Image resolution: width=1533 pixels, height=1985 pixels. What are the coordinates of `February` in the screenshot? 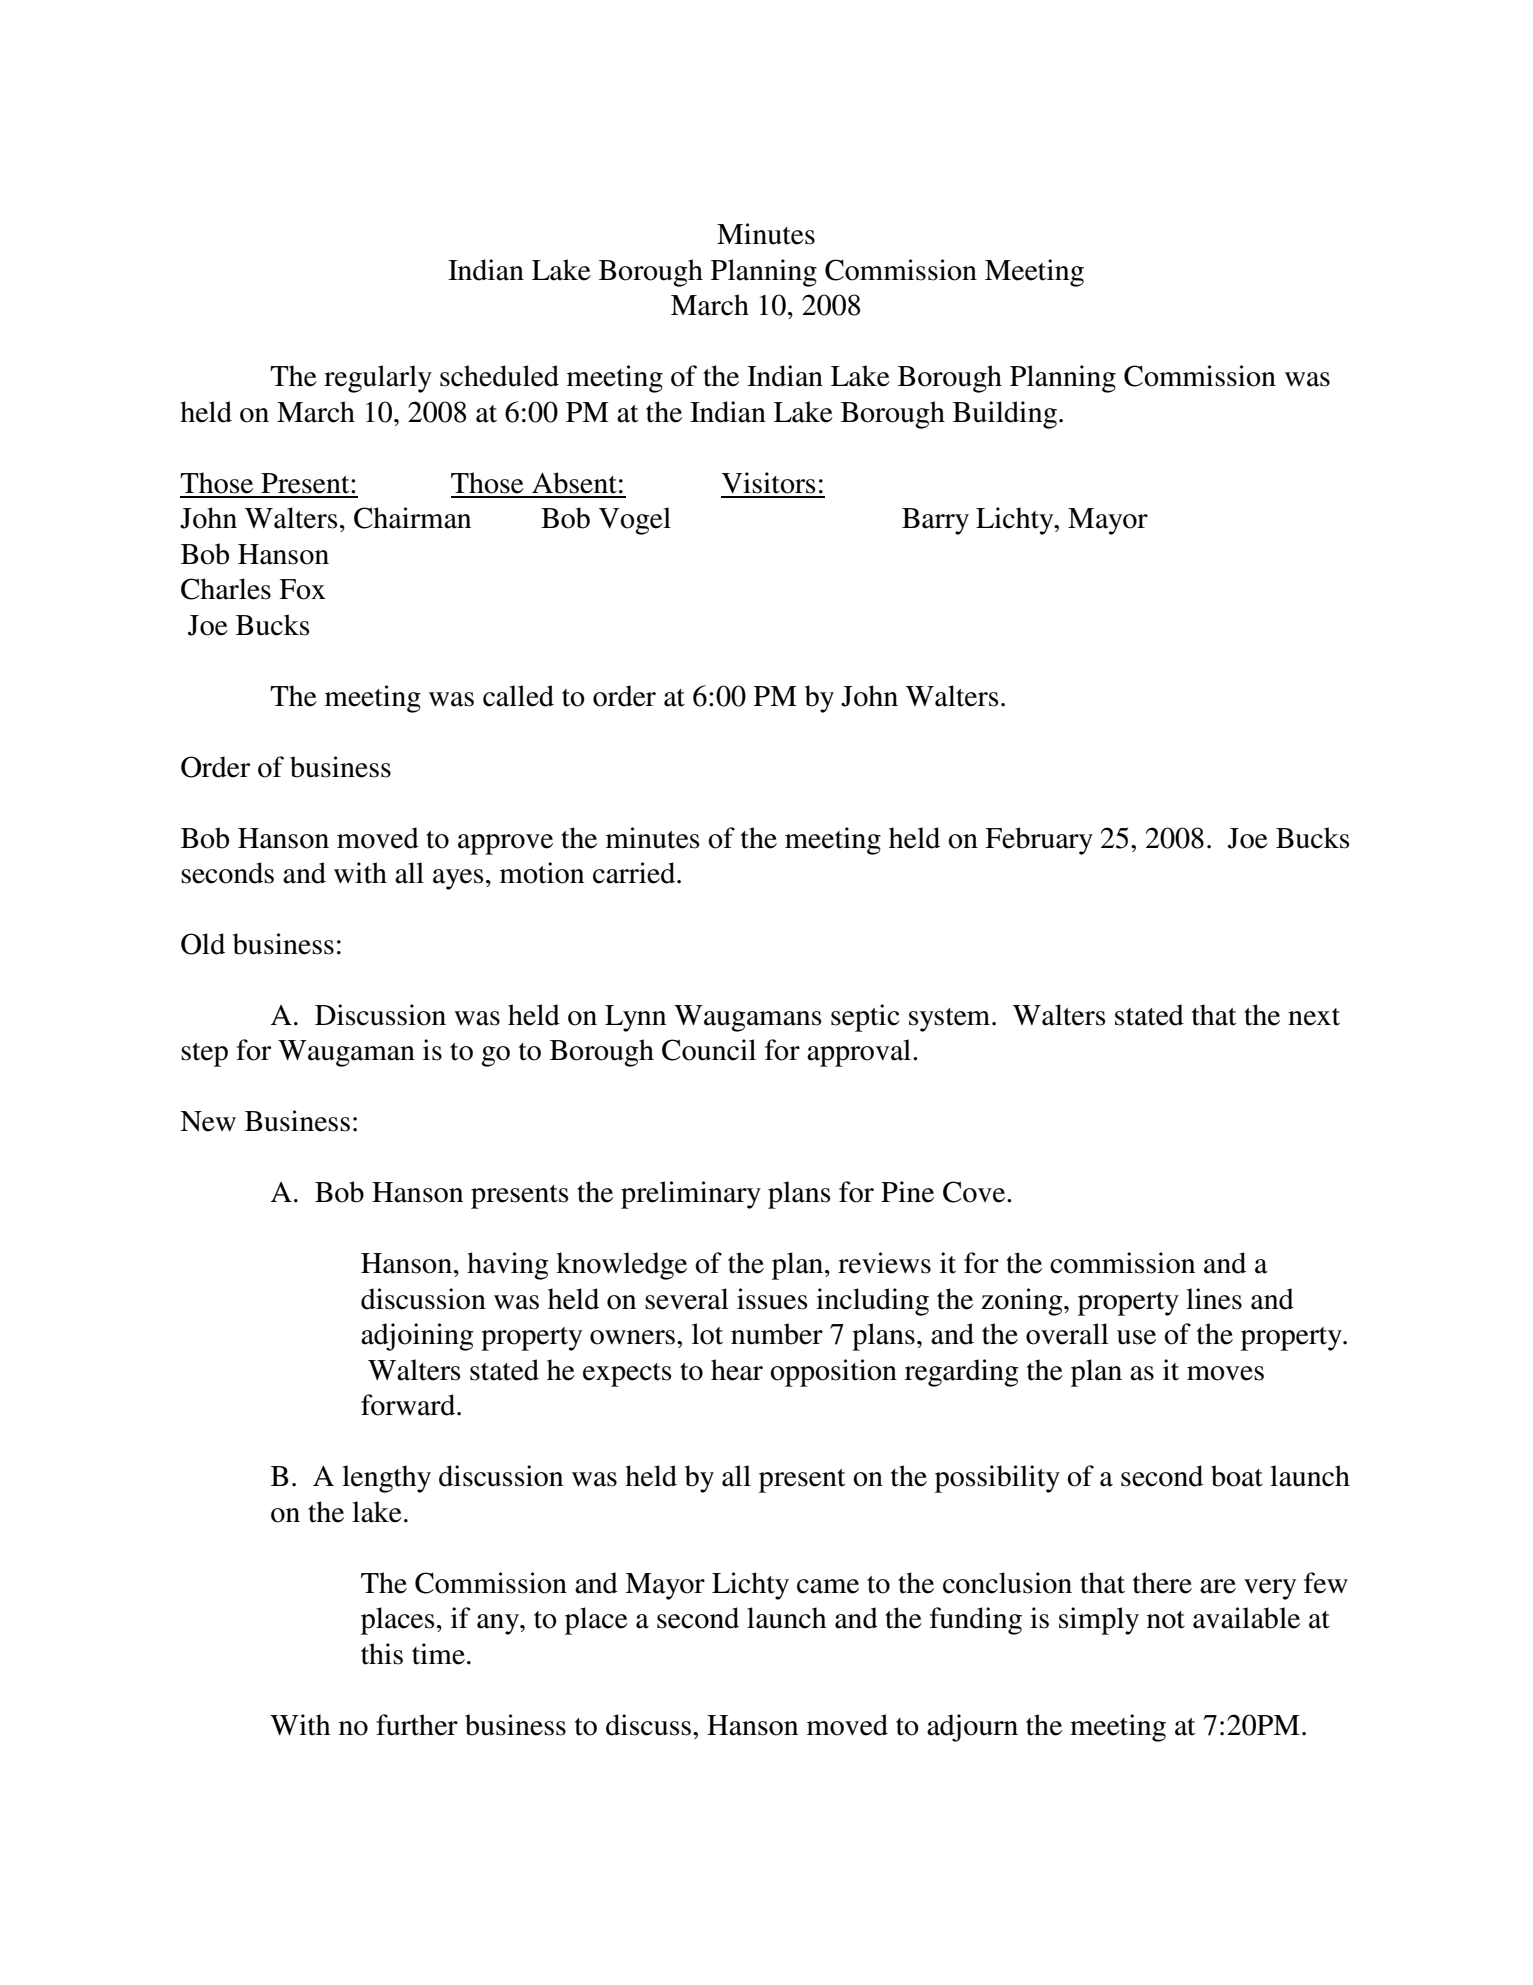 It's located at (1039, 841).
